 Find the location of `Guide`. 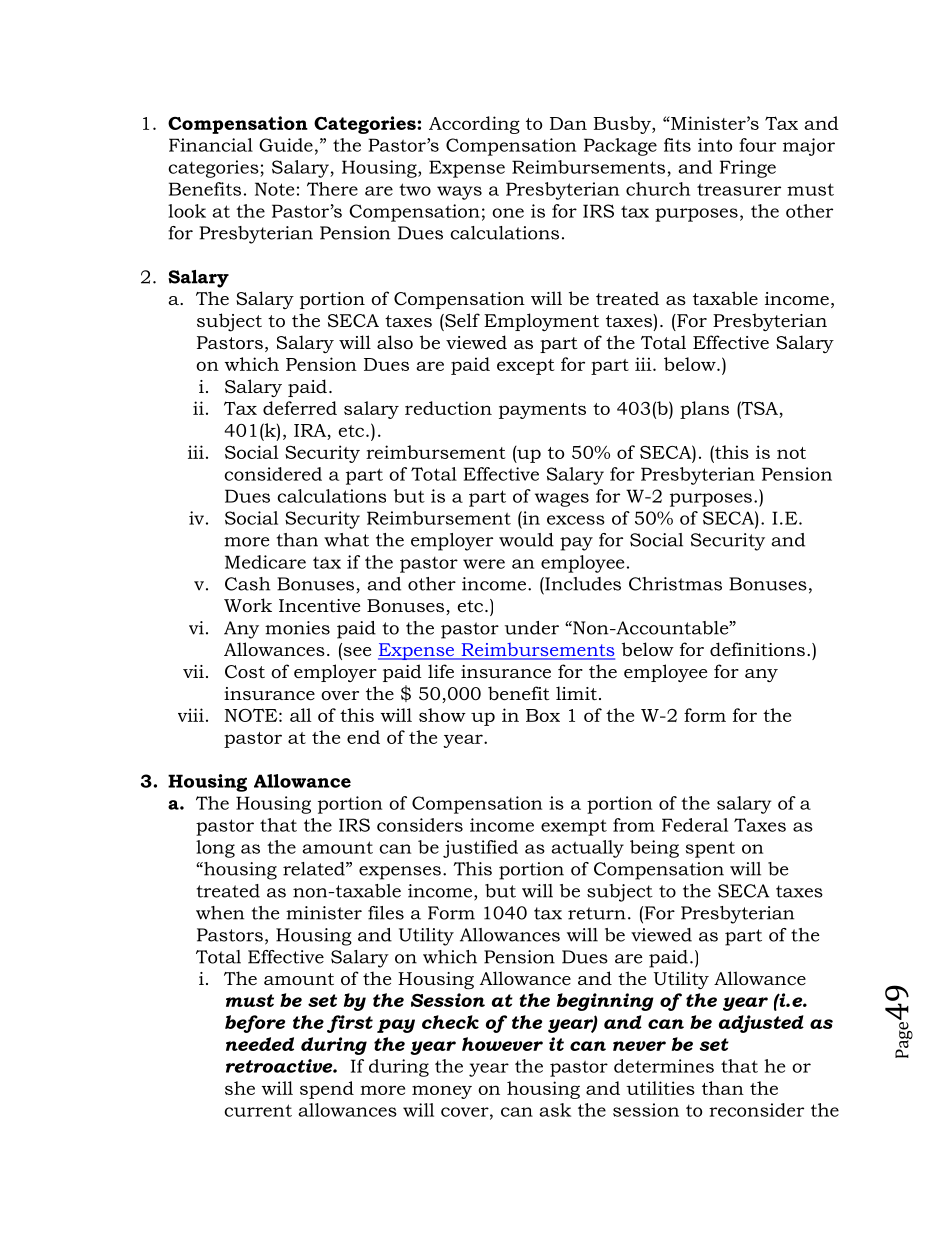

Guide is located at coordinates (286, 145).
